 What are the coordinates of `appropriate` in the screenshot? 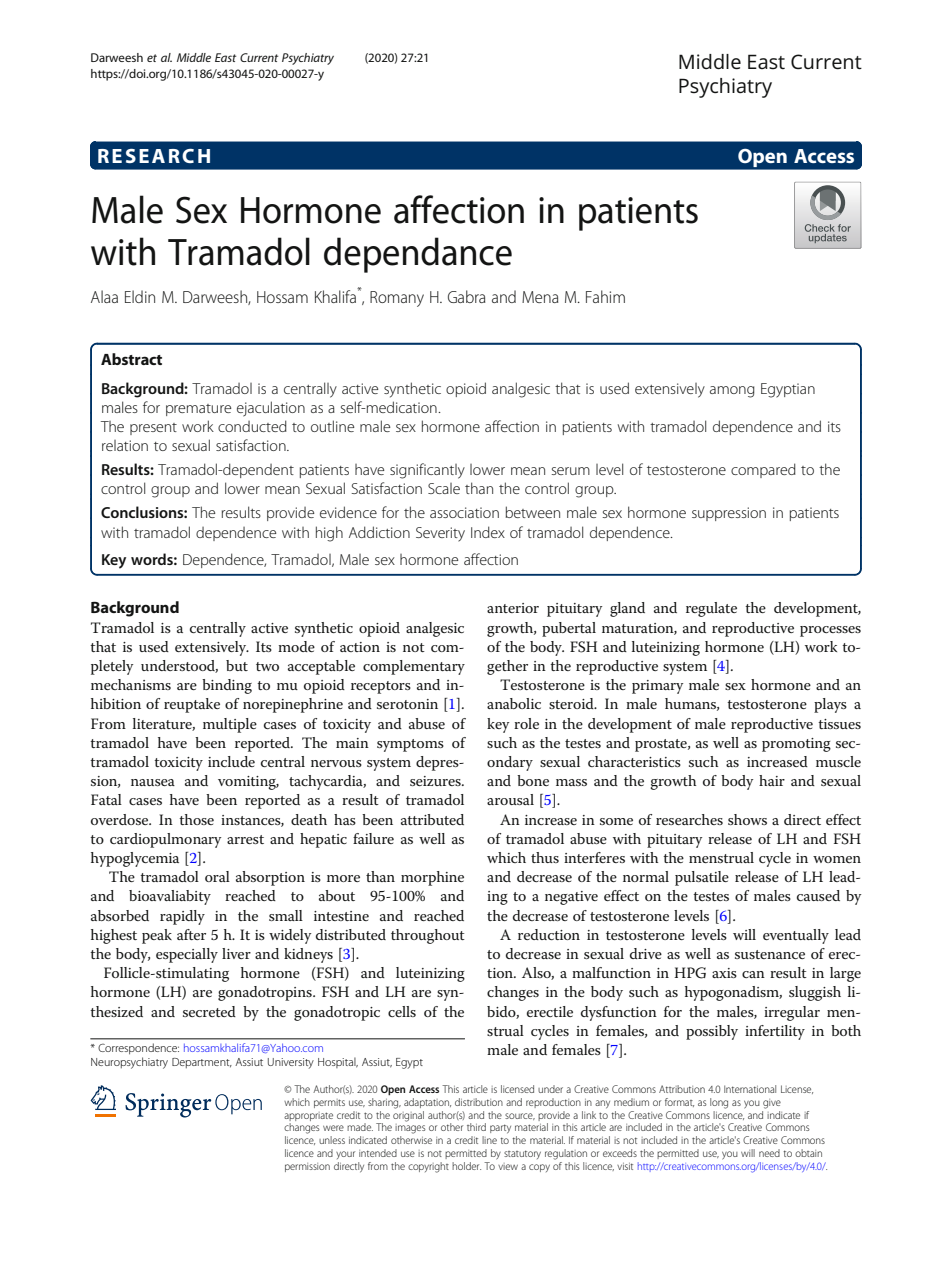 It's located at (308, 1116).
